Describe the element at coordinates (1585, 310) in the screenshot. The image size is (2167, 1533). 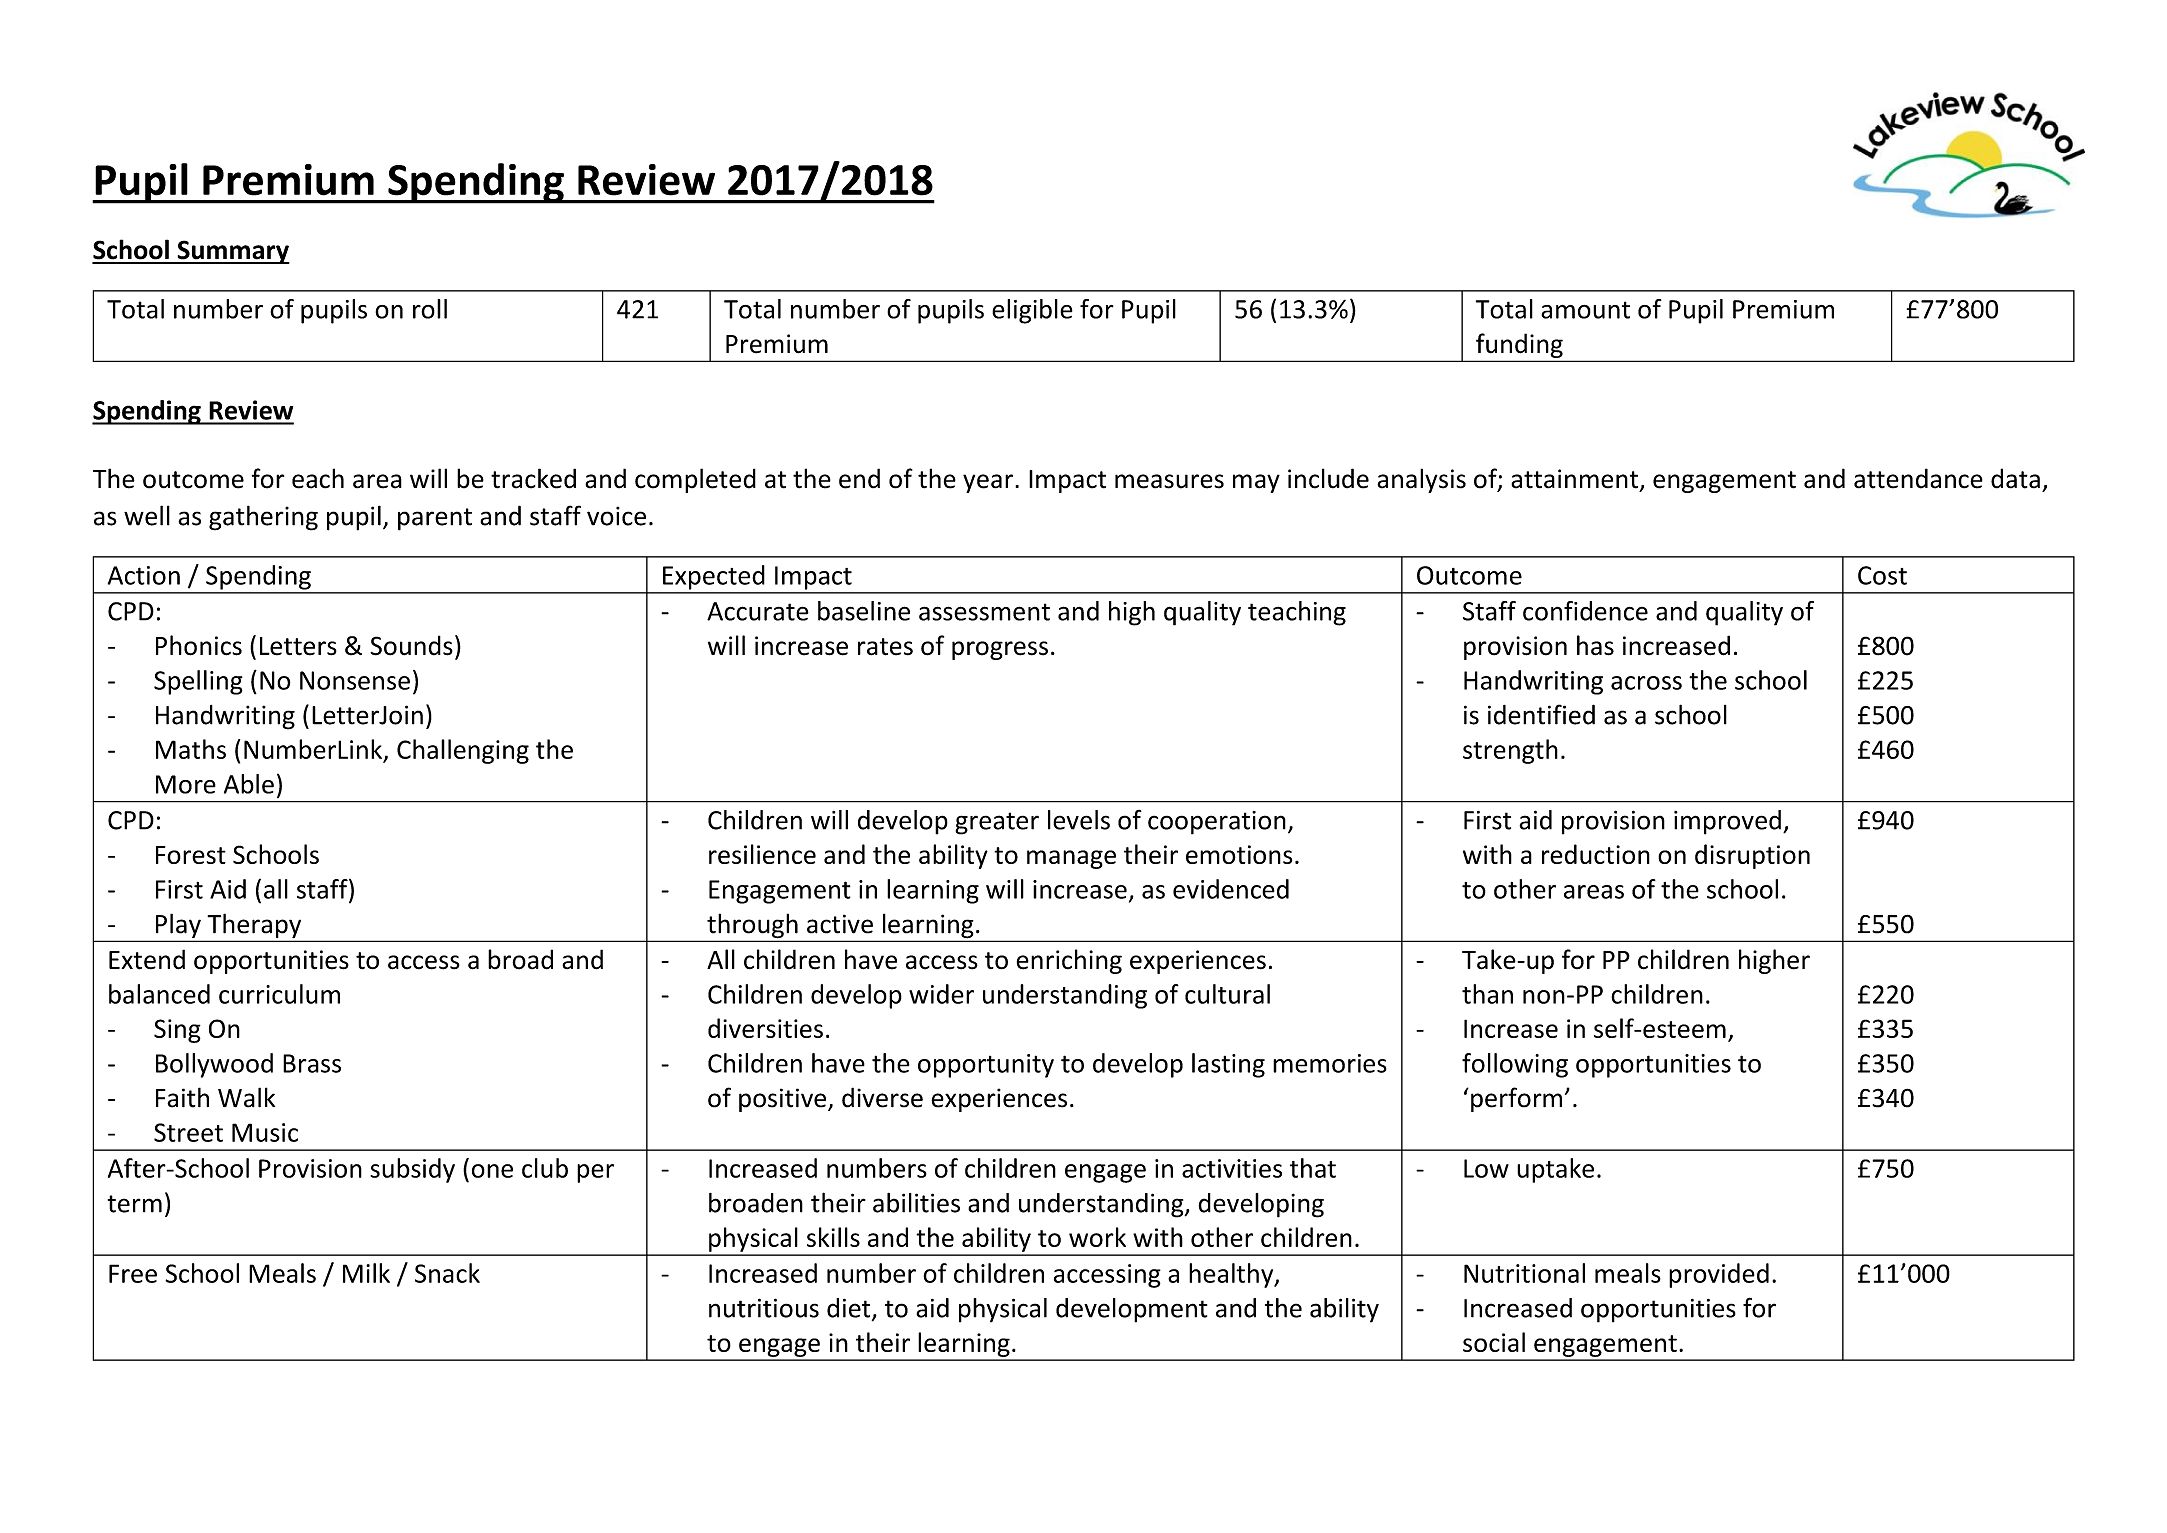
I see `amount` at that location.
